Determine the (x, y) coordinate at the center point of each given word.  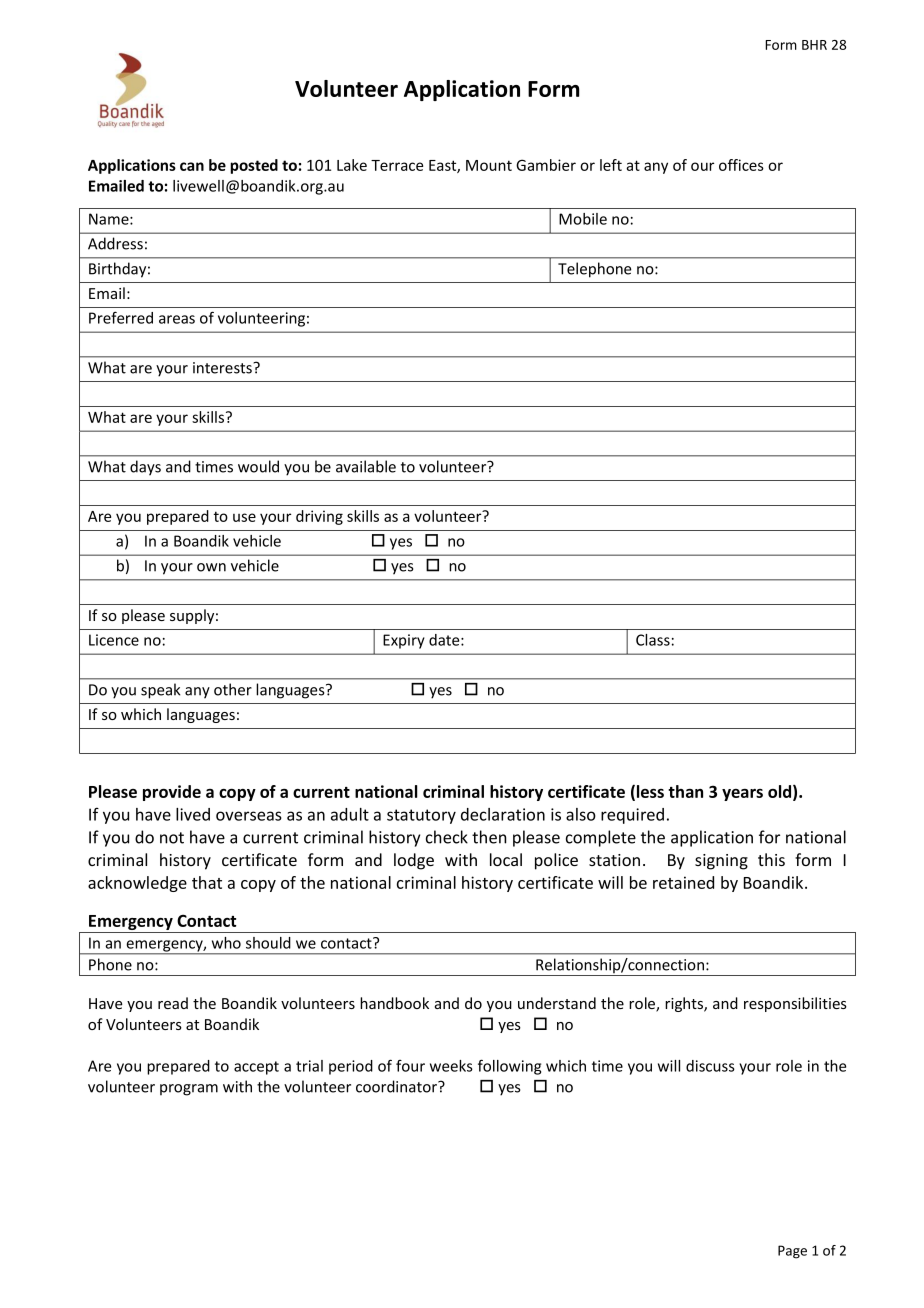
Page (792, 1252)
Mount (489, 165)
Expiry (404, 641)
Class (653, 640)
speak (160, 691)
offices (741, 165)
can (192, 166)
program (189, 1090)
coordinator (398, 1086)
